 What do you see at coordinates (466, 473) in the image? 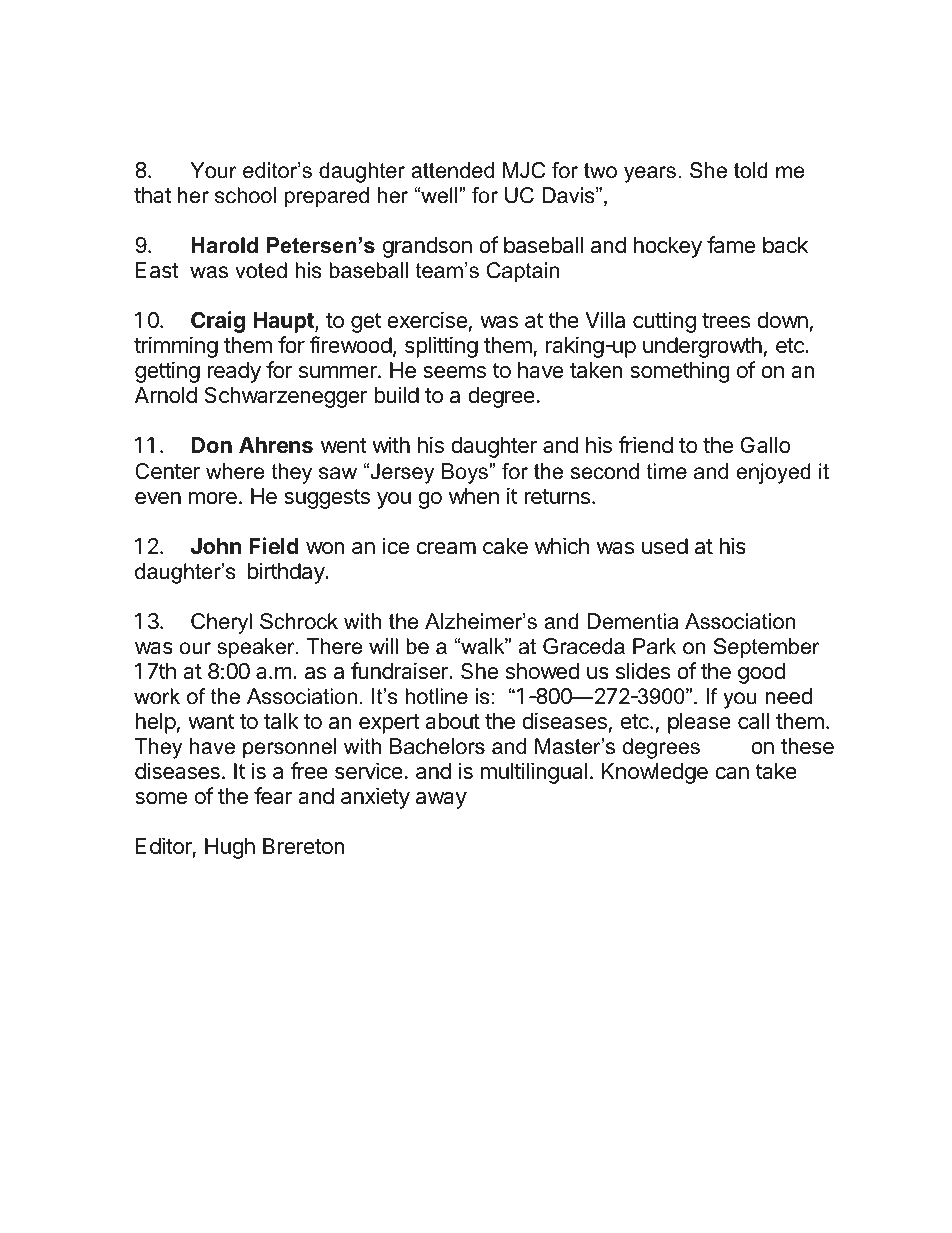
I see `Boys` at bounding box center [466, 473].
